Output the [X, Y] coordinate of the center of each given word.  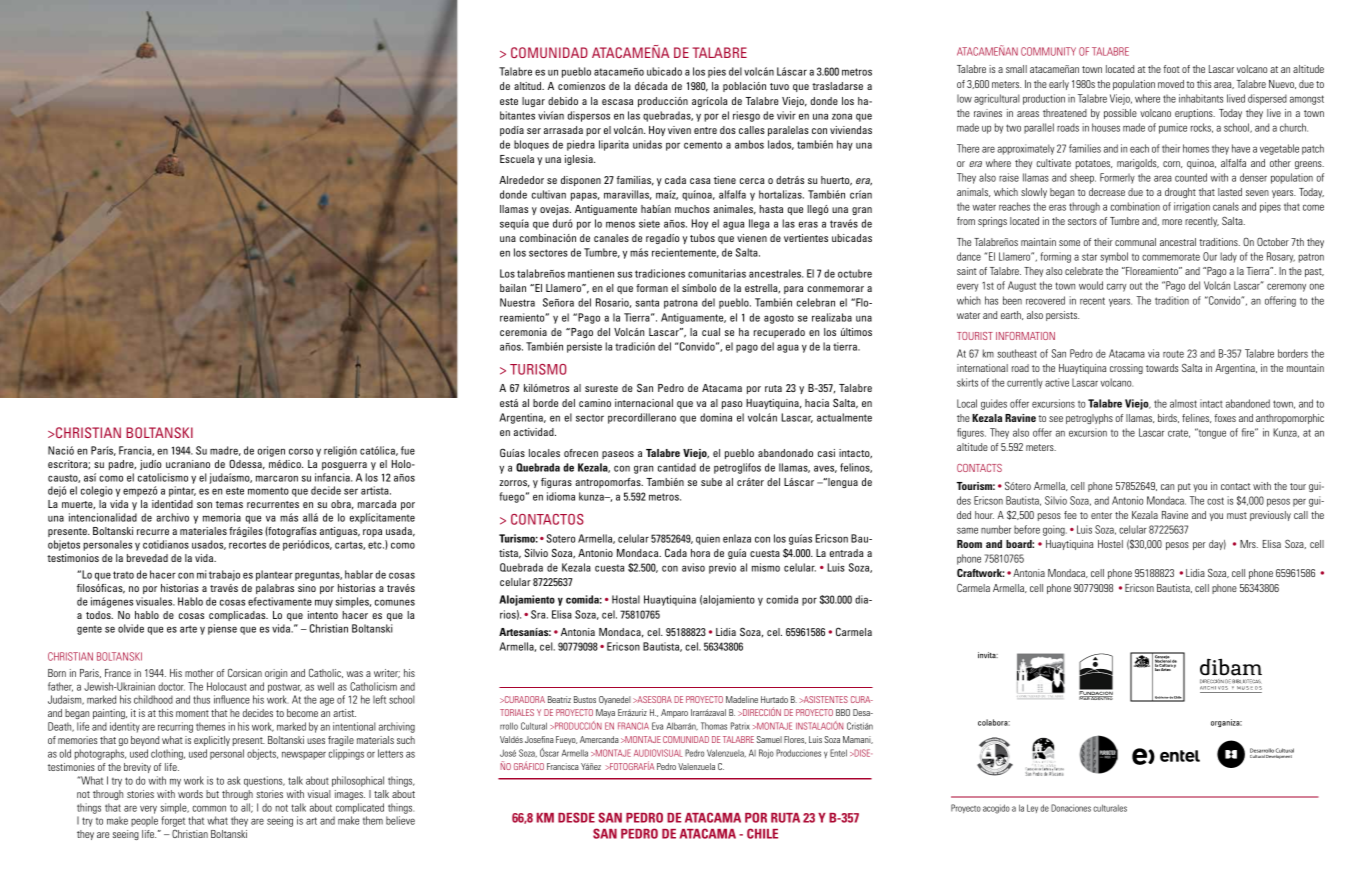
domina [716, 417]
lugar [533, 102]
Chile [762, 833]
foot [1171, 69]
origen [271, 451]
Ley [1032, 808]
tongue [1211, 433]
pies [717, 72]
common [209, 808]
